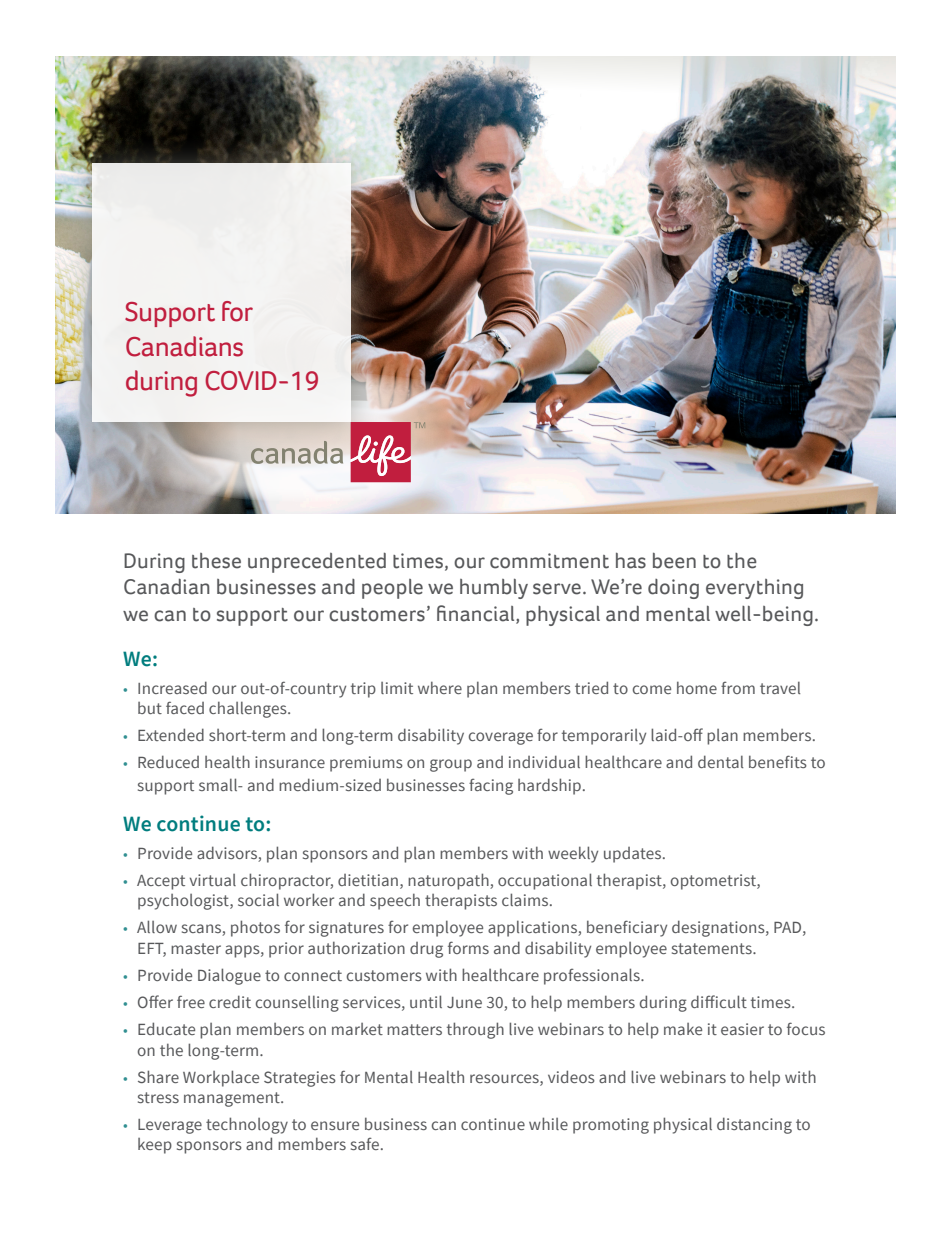 The height and width of the screenshot is (1233, 952). I want to click on everything, so click(754, 589).
